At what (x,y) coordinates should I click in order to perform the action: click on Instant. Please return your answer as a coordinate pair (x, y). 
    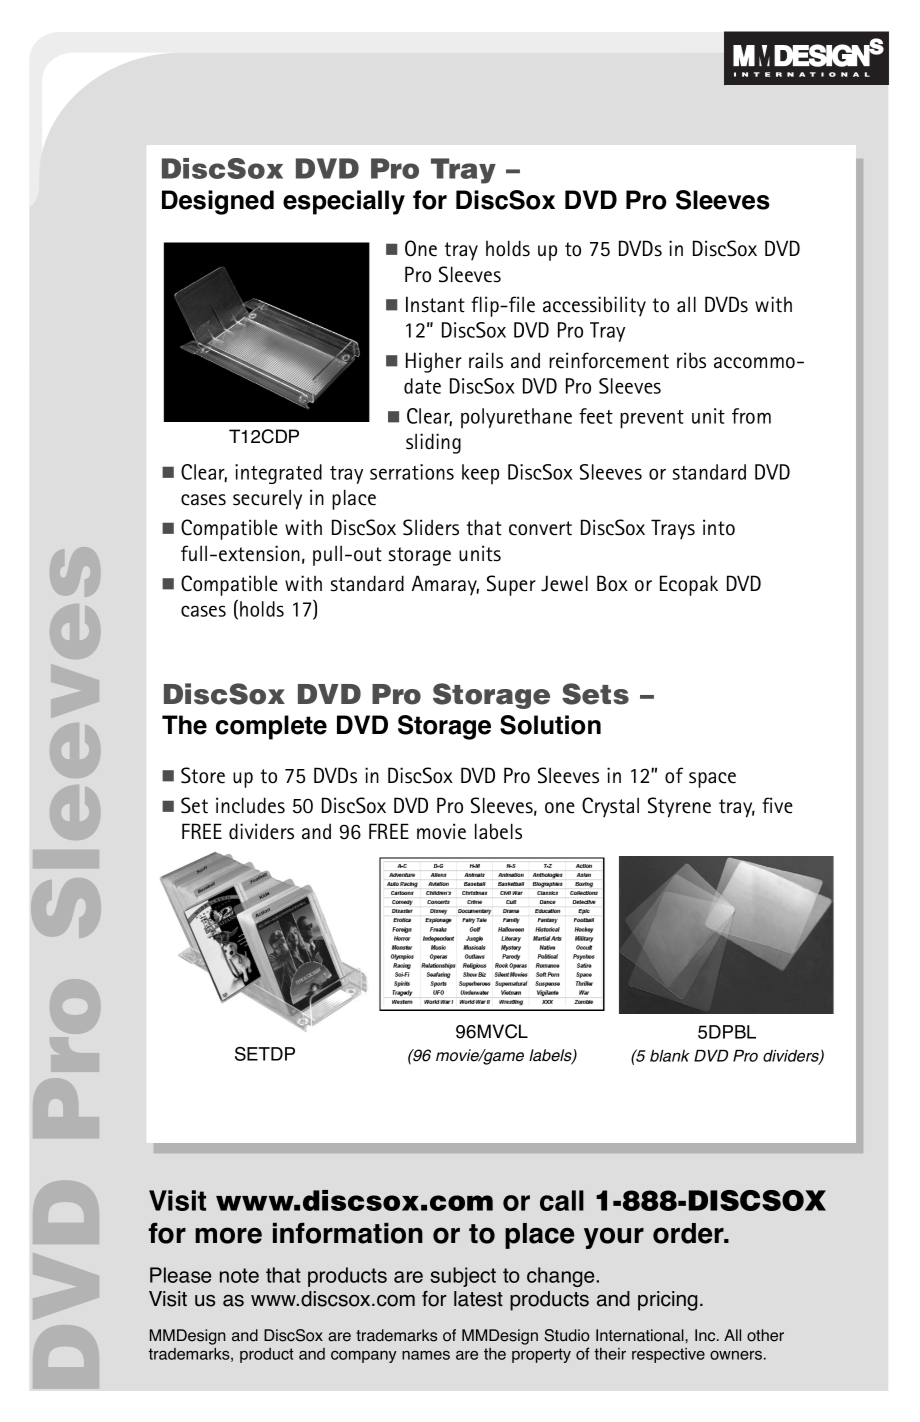
    Looking at the image, I should click on (435, 304).
